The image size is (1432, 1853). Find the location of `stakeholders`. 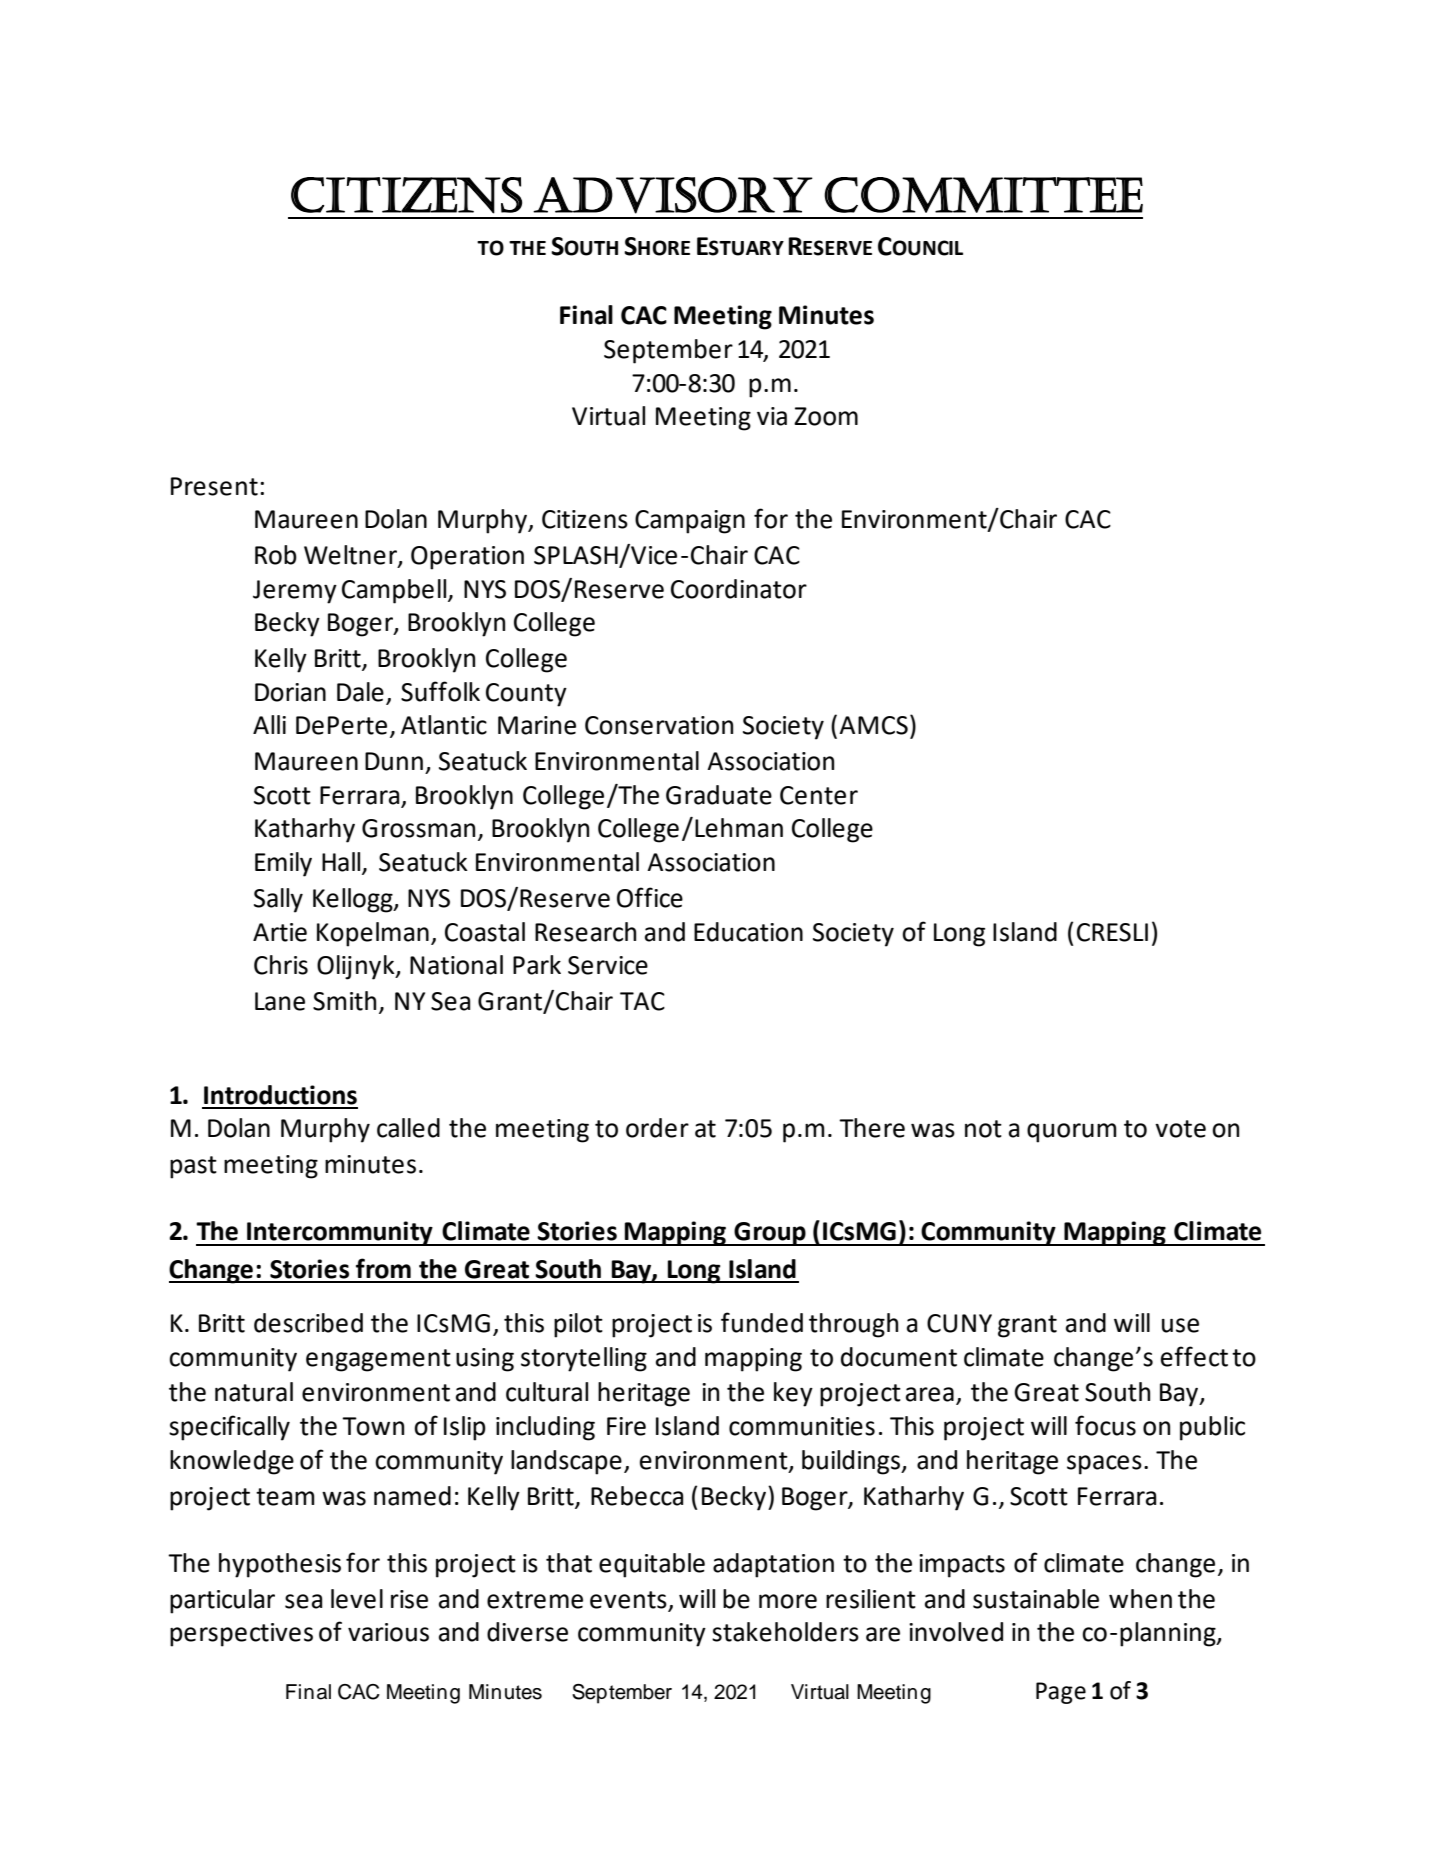

stakeholders is located at coordinates (785, 1632).
